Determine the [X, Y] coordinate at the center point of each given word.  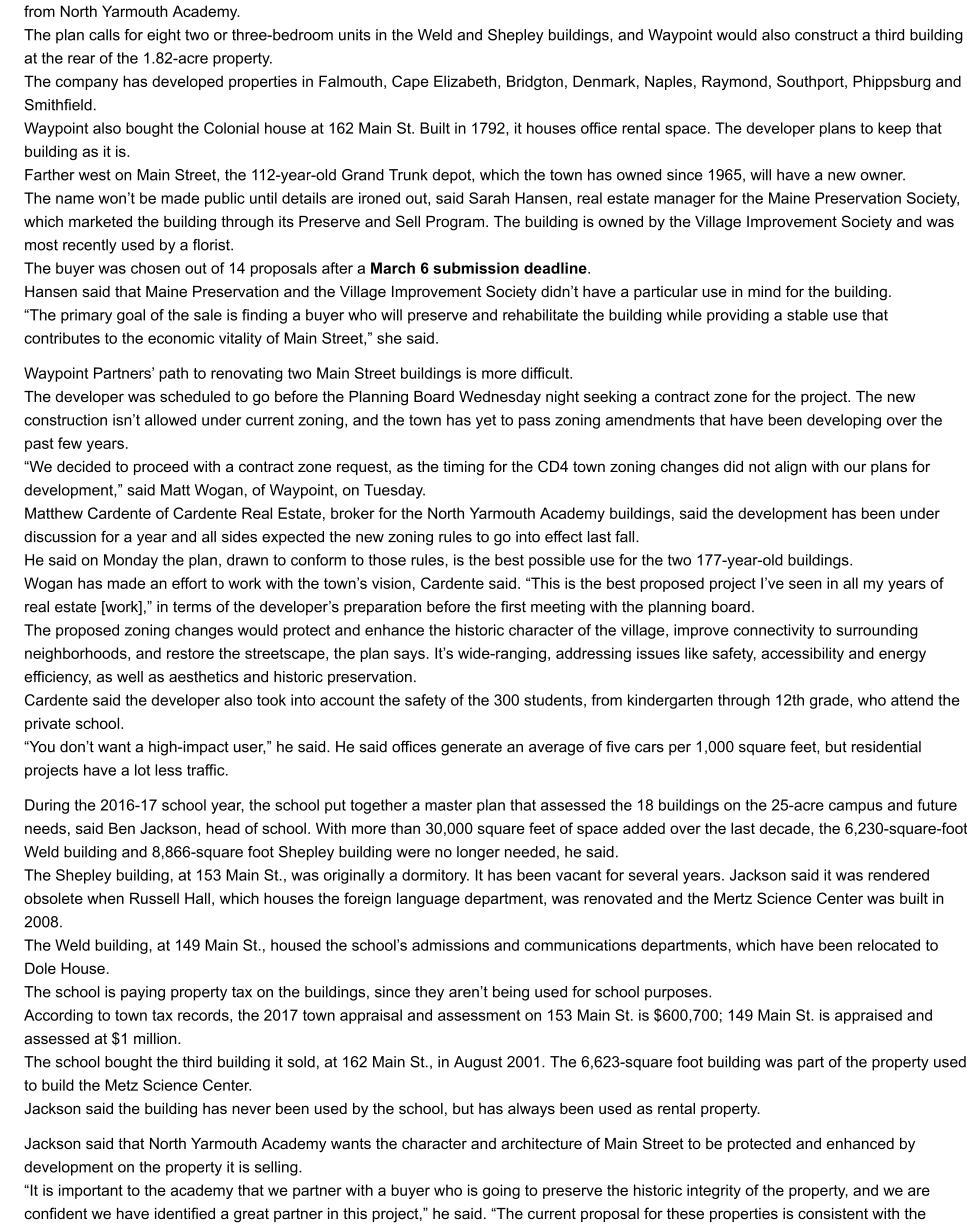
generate [471, 748]
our [855, 467]
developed [187, 82]
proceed [161, 468]
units [355, 35]
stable [807, 315]
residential [886, 747]
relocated [889, 945]
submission [476, 268]
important [91, 1191]
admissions [450, 945]
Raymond [734, 82]
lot [142, 770]
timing [463, 468]
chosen [155, 268]
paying [143, 993]
